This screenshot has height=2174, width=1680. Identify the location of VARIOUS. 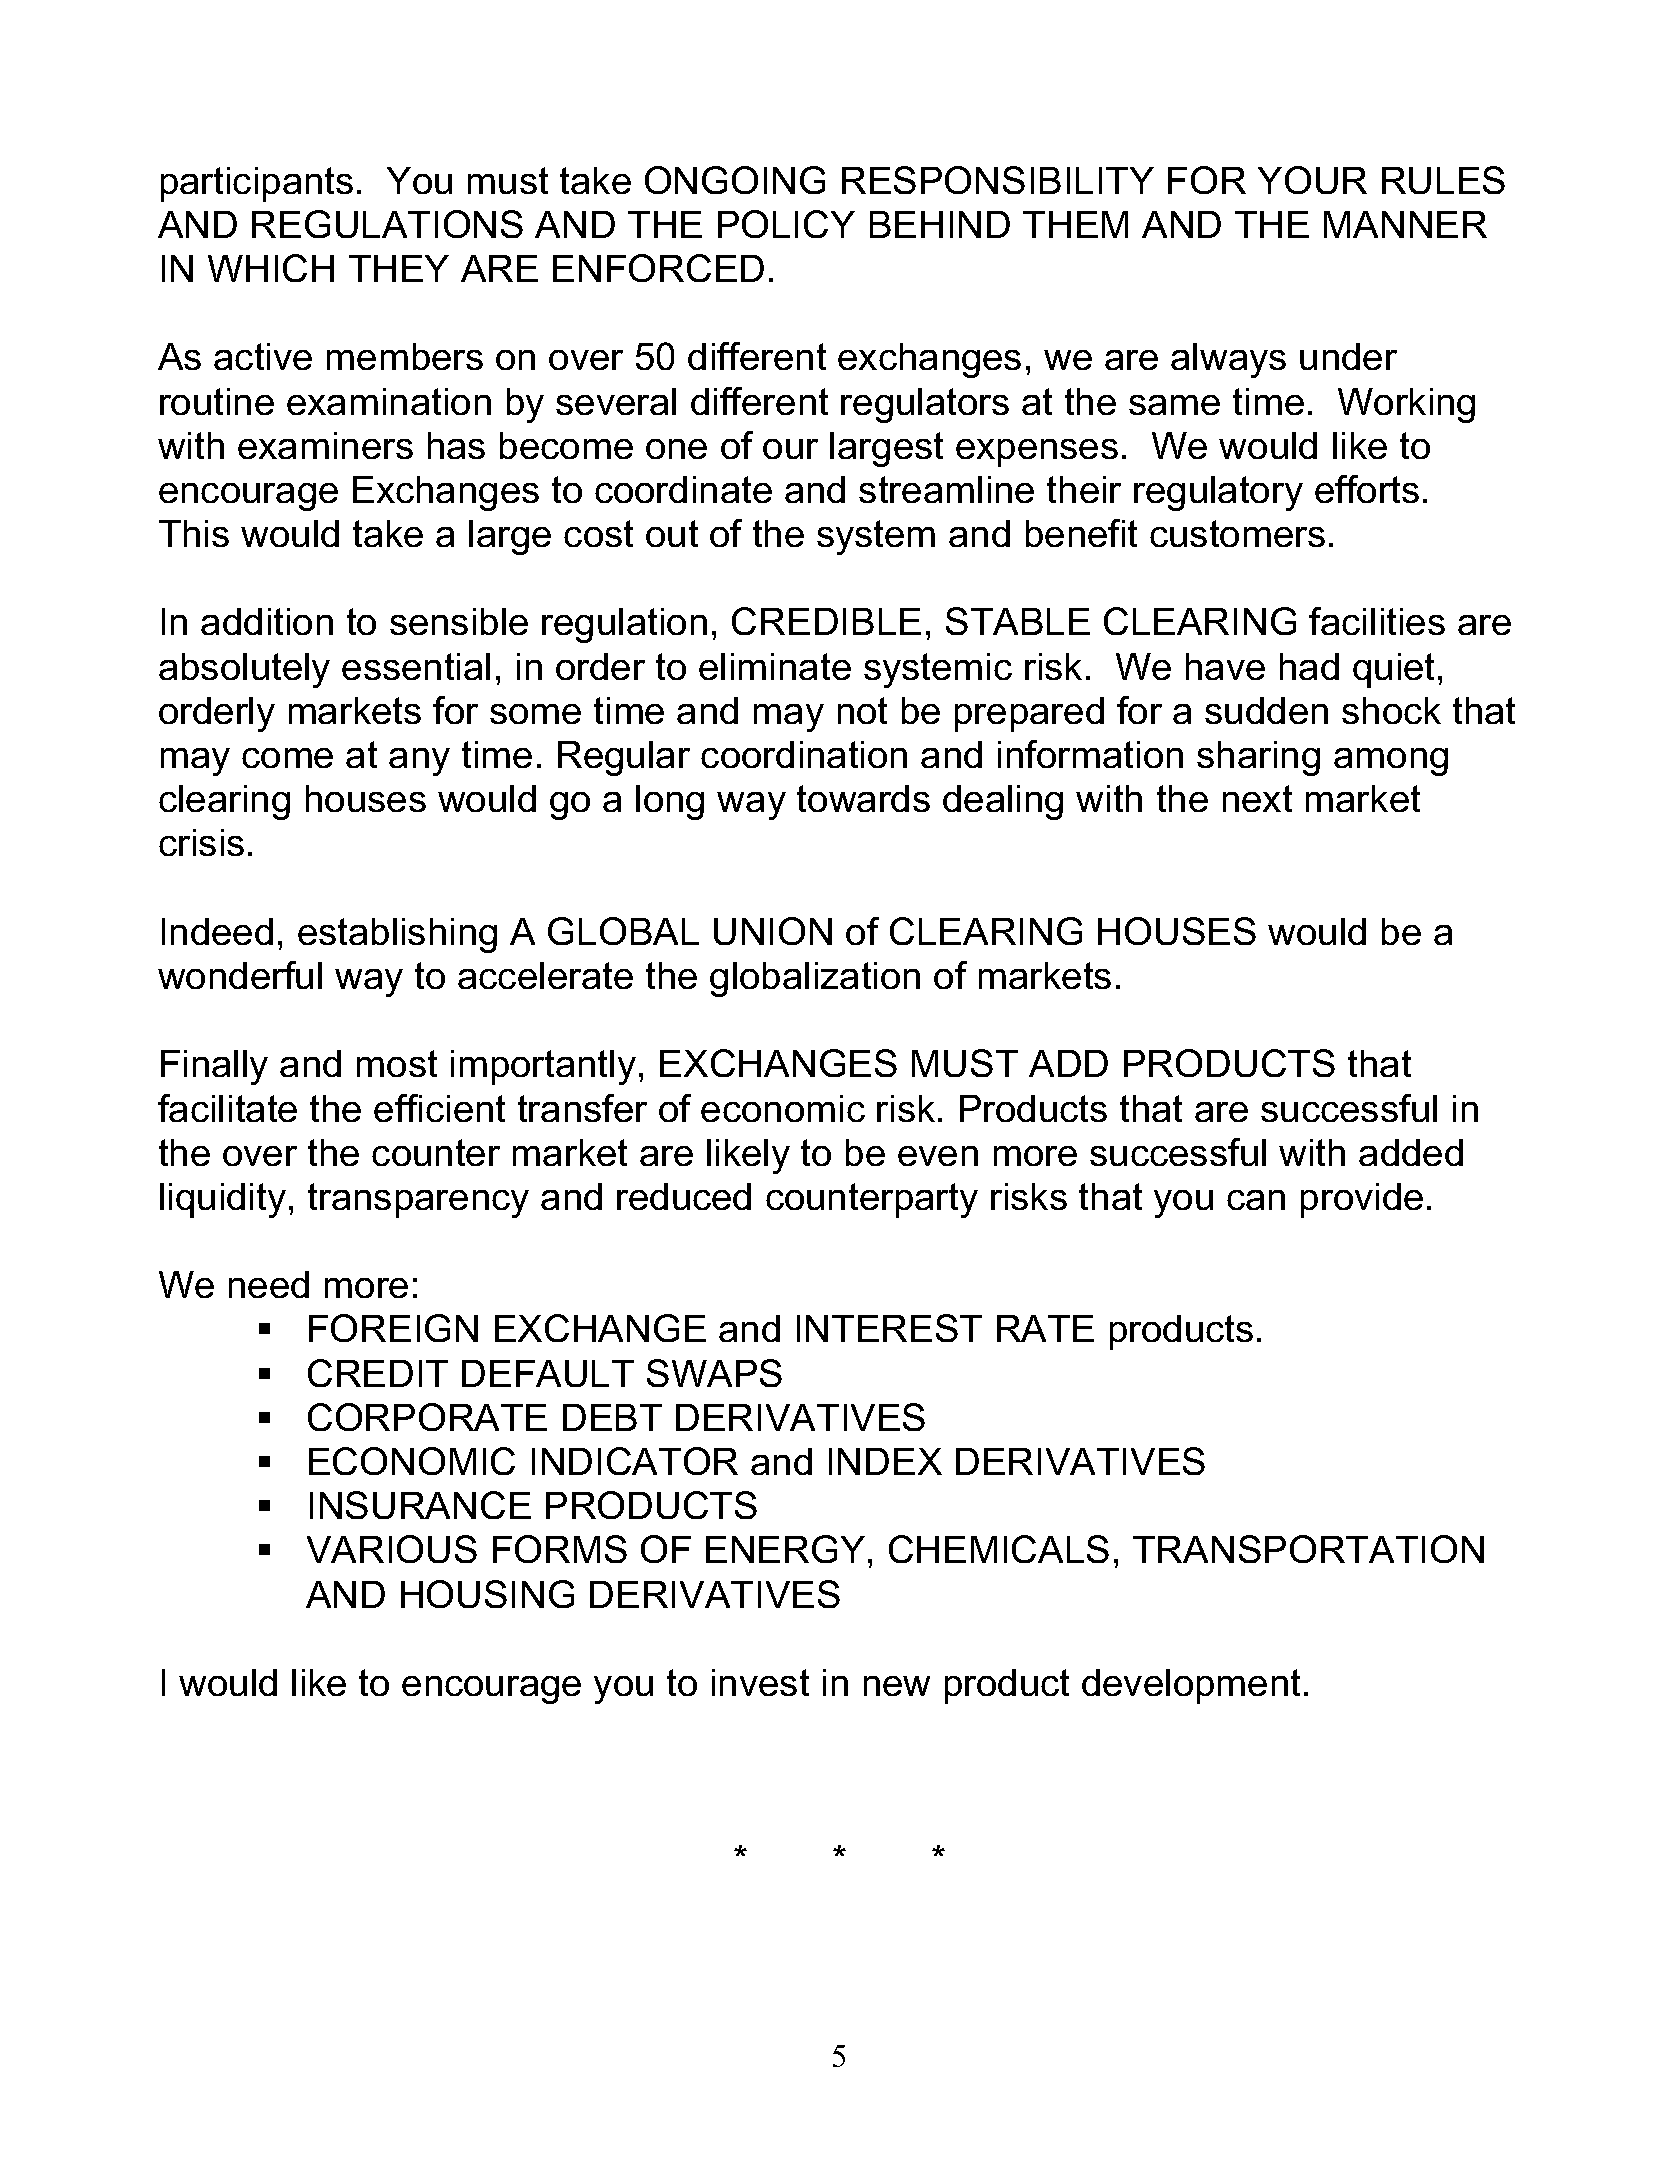
(392, 1549).
